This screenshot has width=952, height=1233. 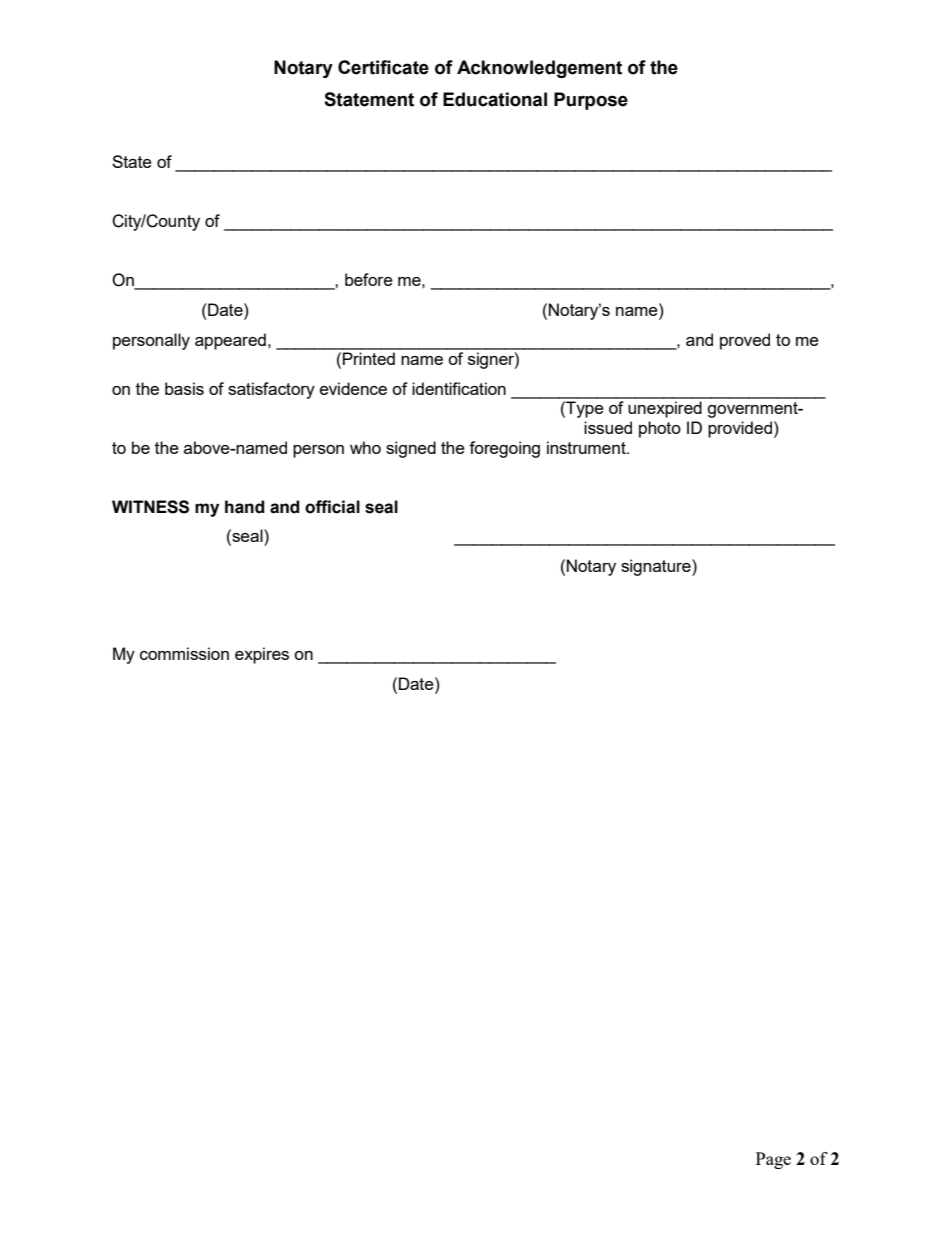 I want to click on Certificate, so click(x=383, y=67).
